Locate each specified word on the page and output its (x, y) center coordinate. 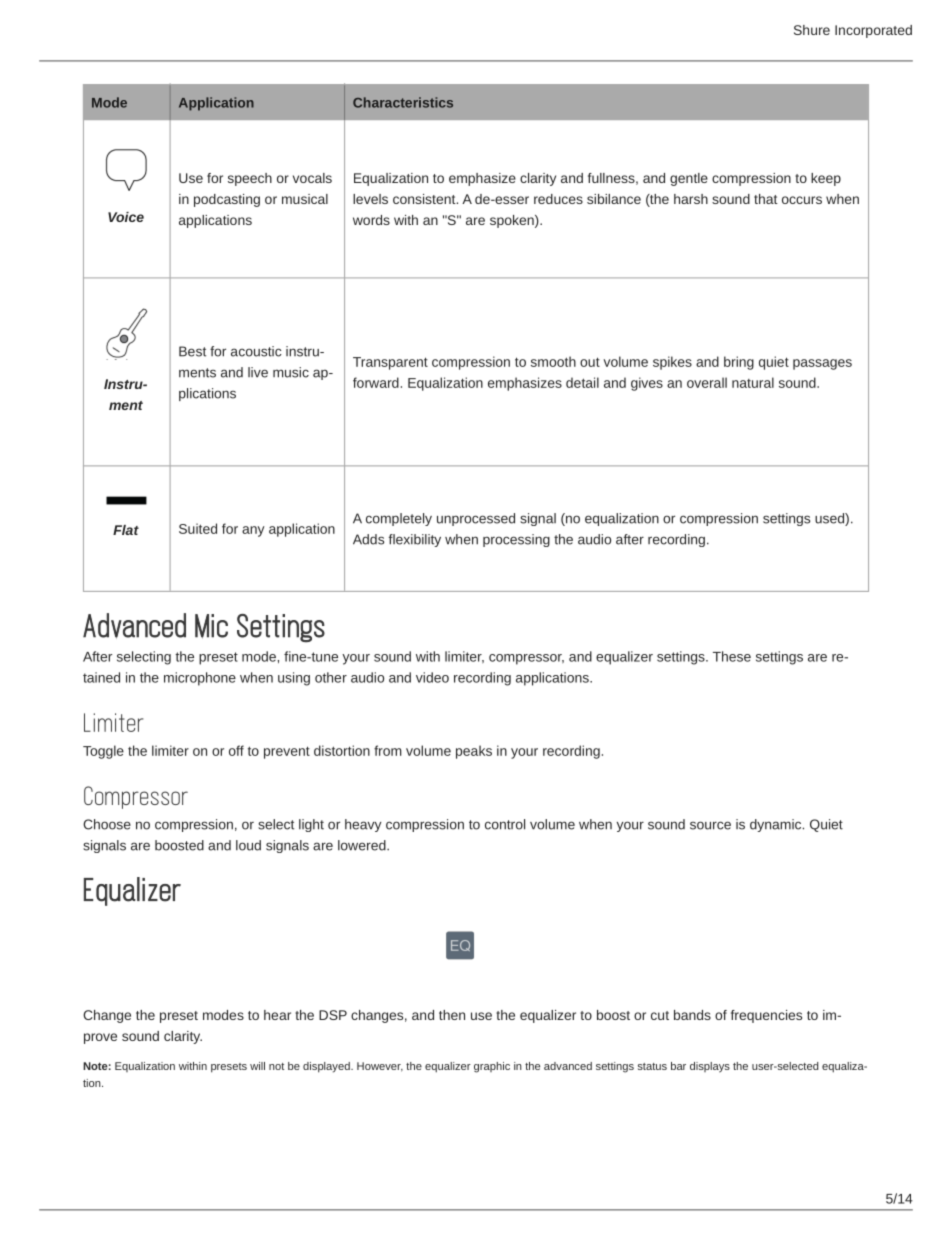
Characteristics (403, 102)
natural (753, 382)
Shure (812, 30)
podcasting (227, 200)
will (257, 1066)
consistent (425, 199)
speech (250, 179)
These (732, 656)
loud (248, 845)
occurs (802, 200)
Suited (198, 528)
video (432, 677)
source (710, 825)
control (505, 824)
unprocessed (476, 519)
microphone (200, 679)
